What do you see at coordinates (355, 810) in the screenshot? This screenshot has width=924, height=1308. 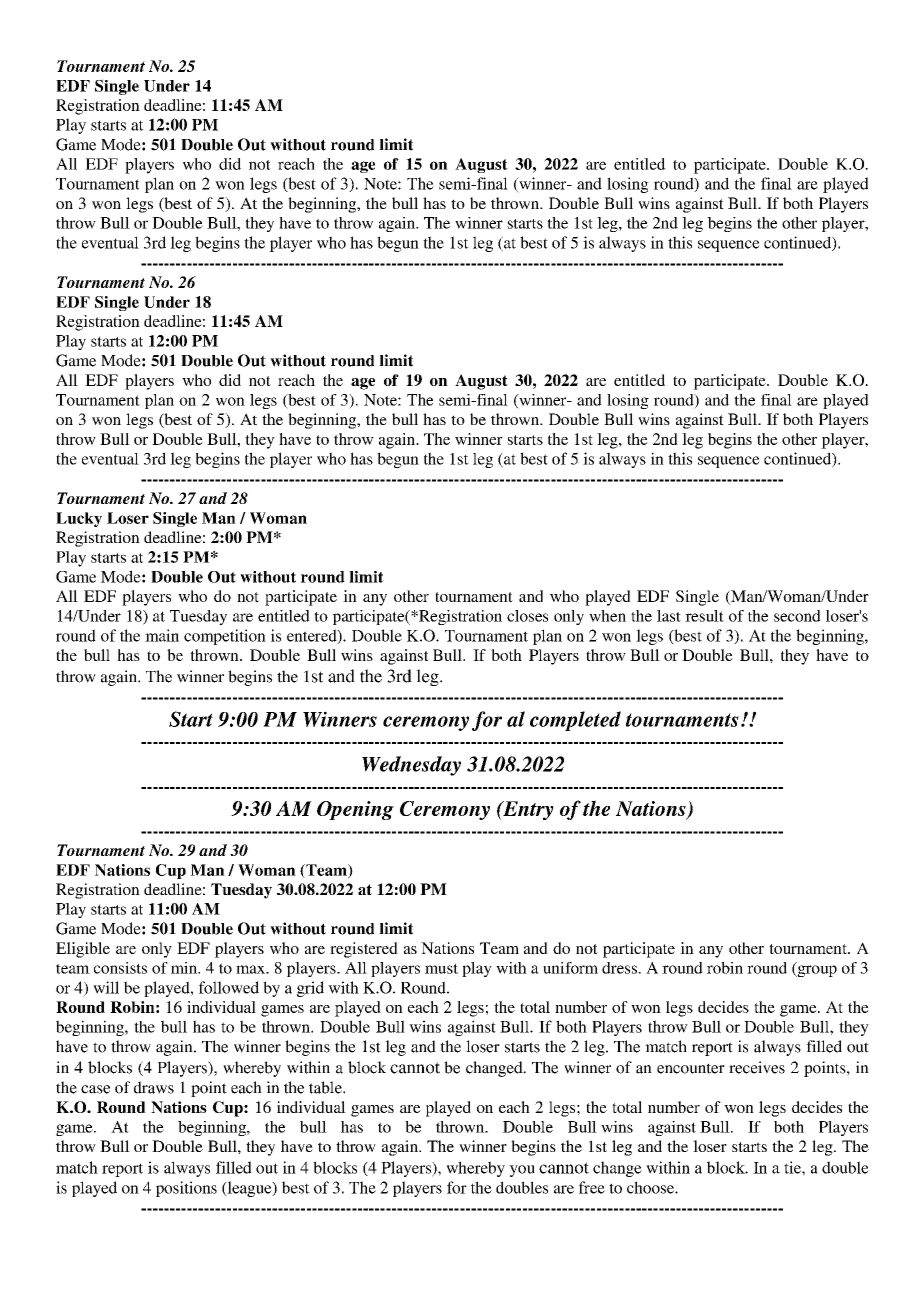 I see `Opening` at bounding box center [355, 810].
